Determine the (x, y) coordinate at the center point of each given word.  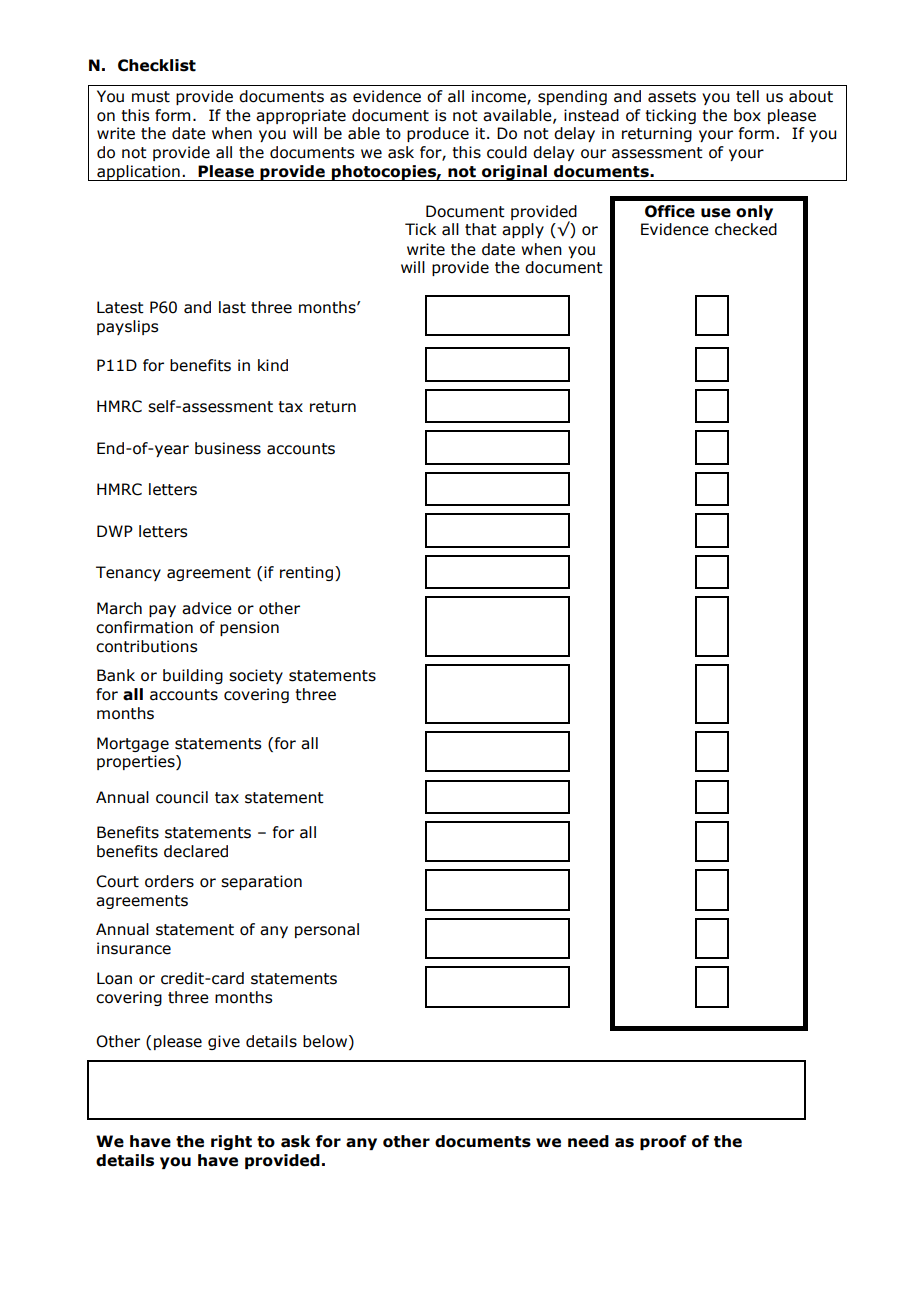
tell (747, 96)
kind (273, 365)
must (151, 97)
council (182, 797)
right (231, 1142)
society (256, 676)
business (228, 448)
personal (327, 930)
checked (746, 229)
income (500, 97)
